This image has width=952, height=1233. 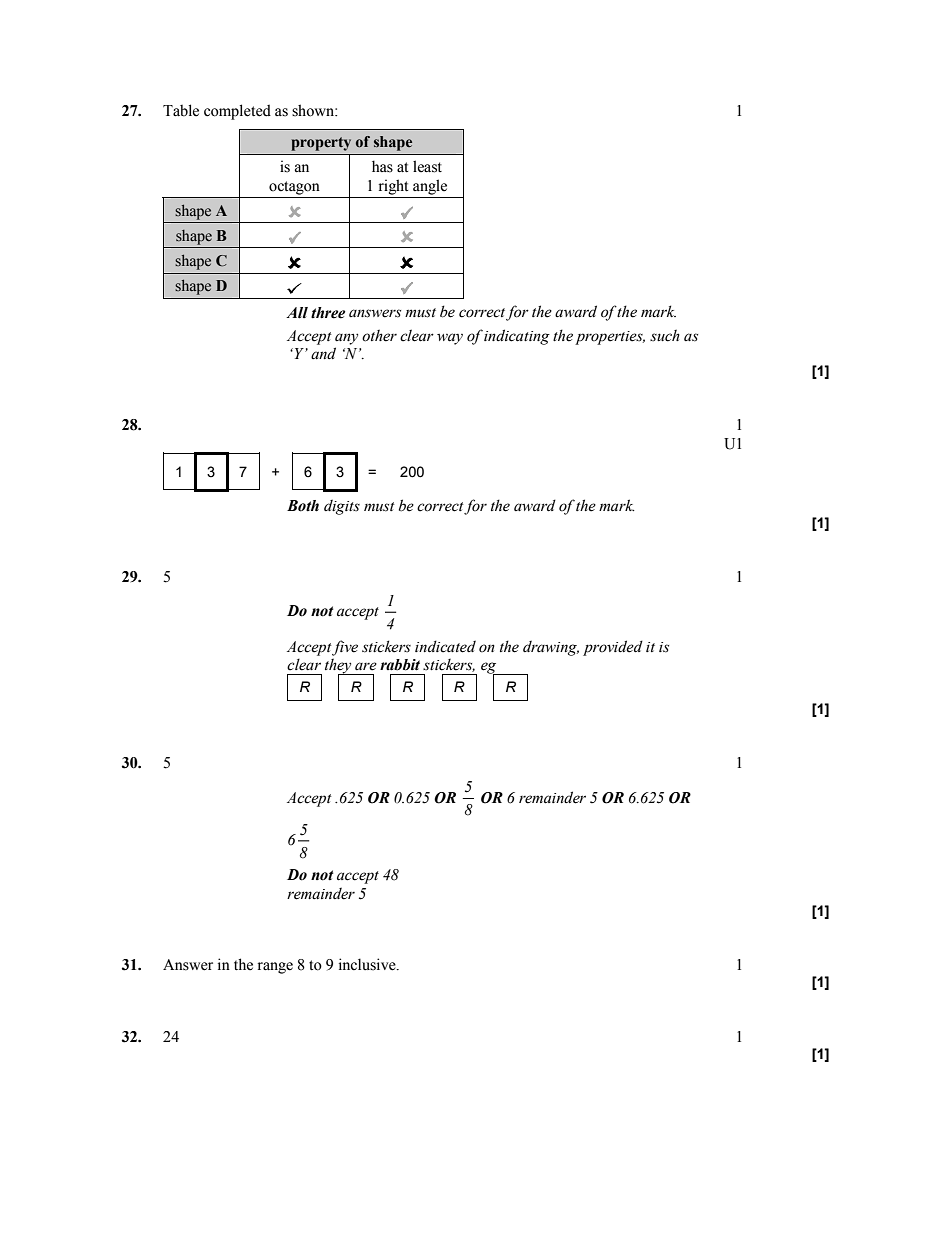 I want to click on least, so click(x=427, y=166).
